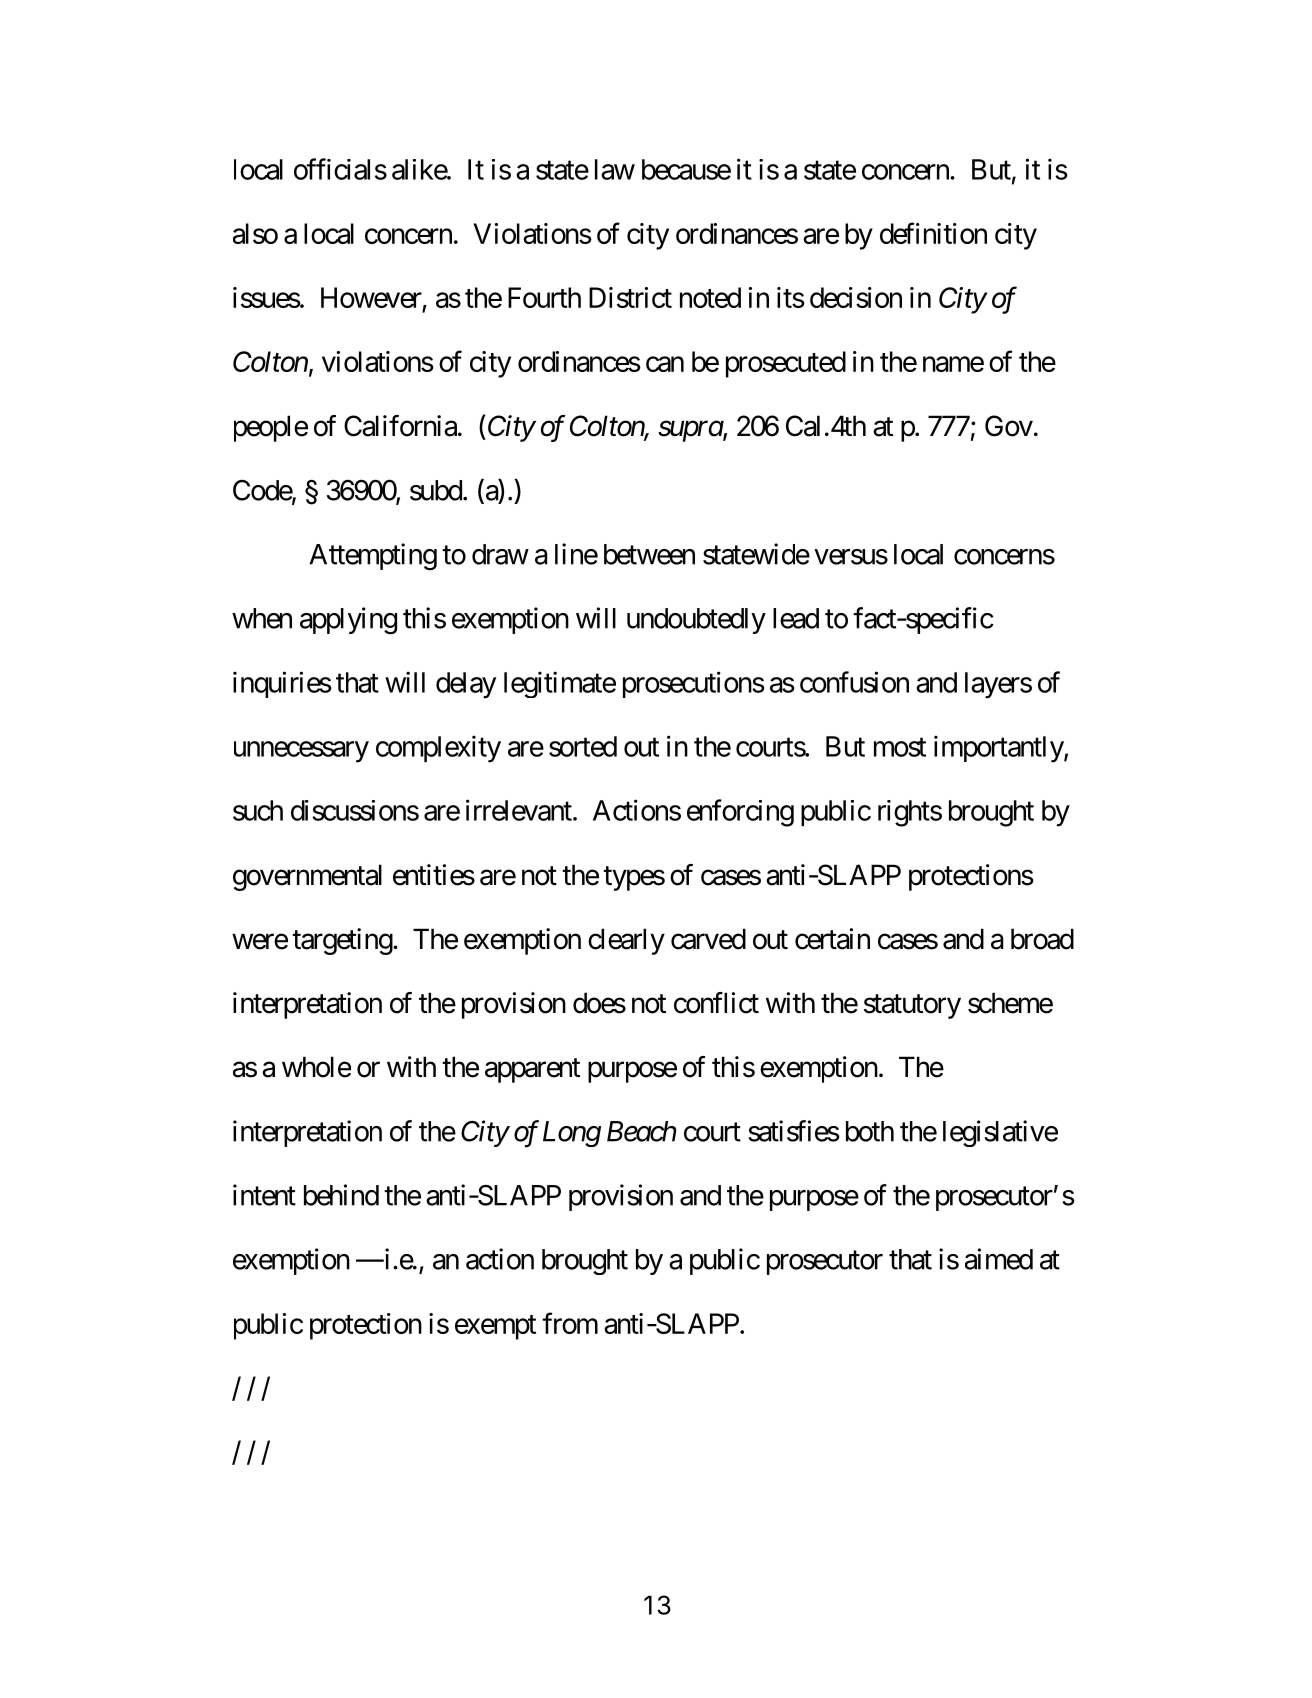 This image has height=1698, width=1312. What do you see at coordinates (570, 1323) in the image?
I see `from` at bounding box center [570, 1323].
